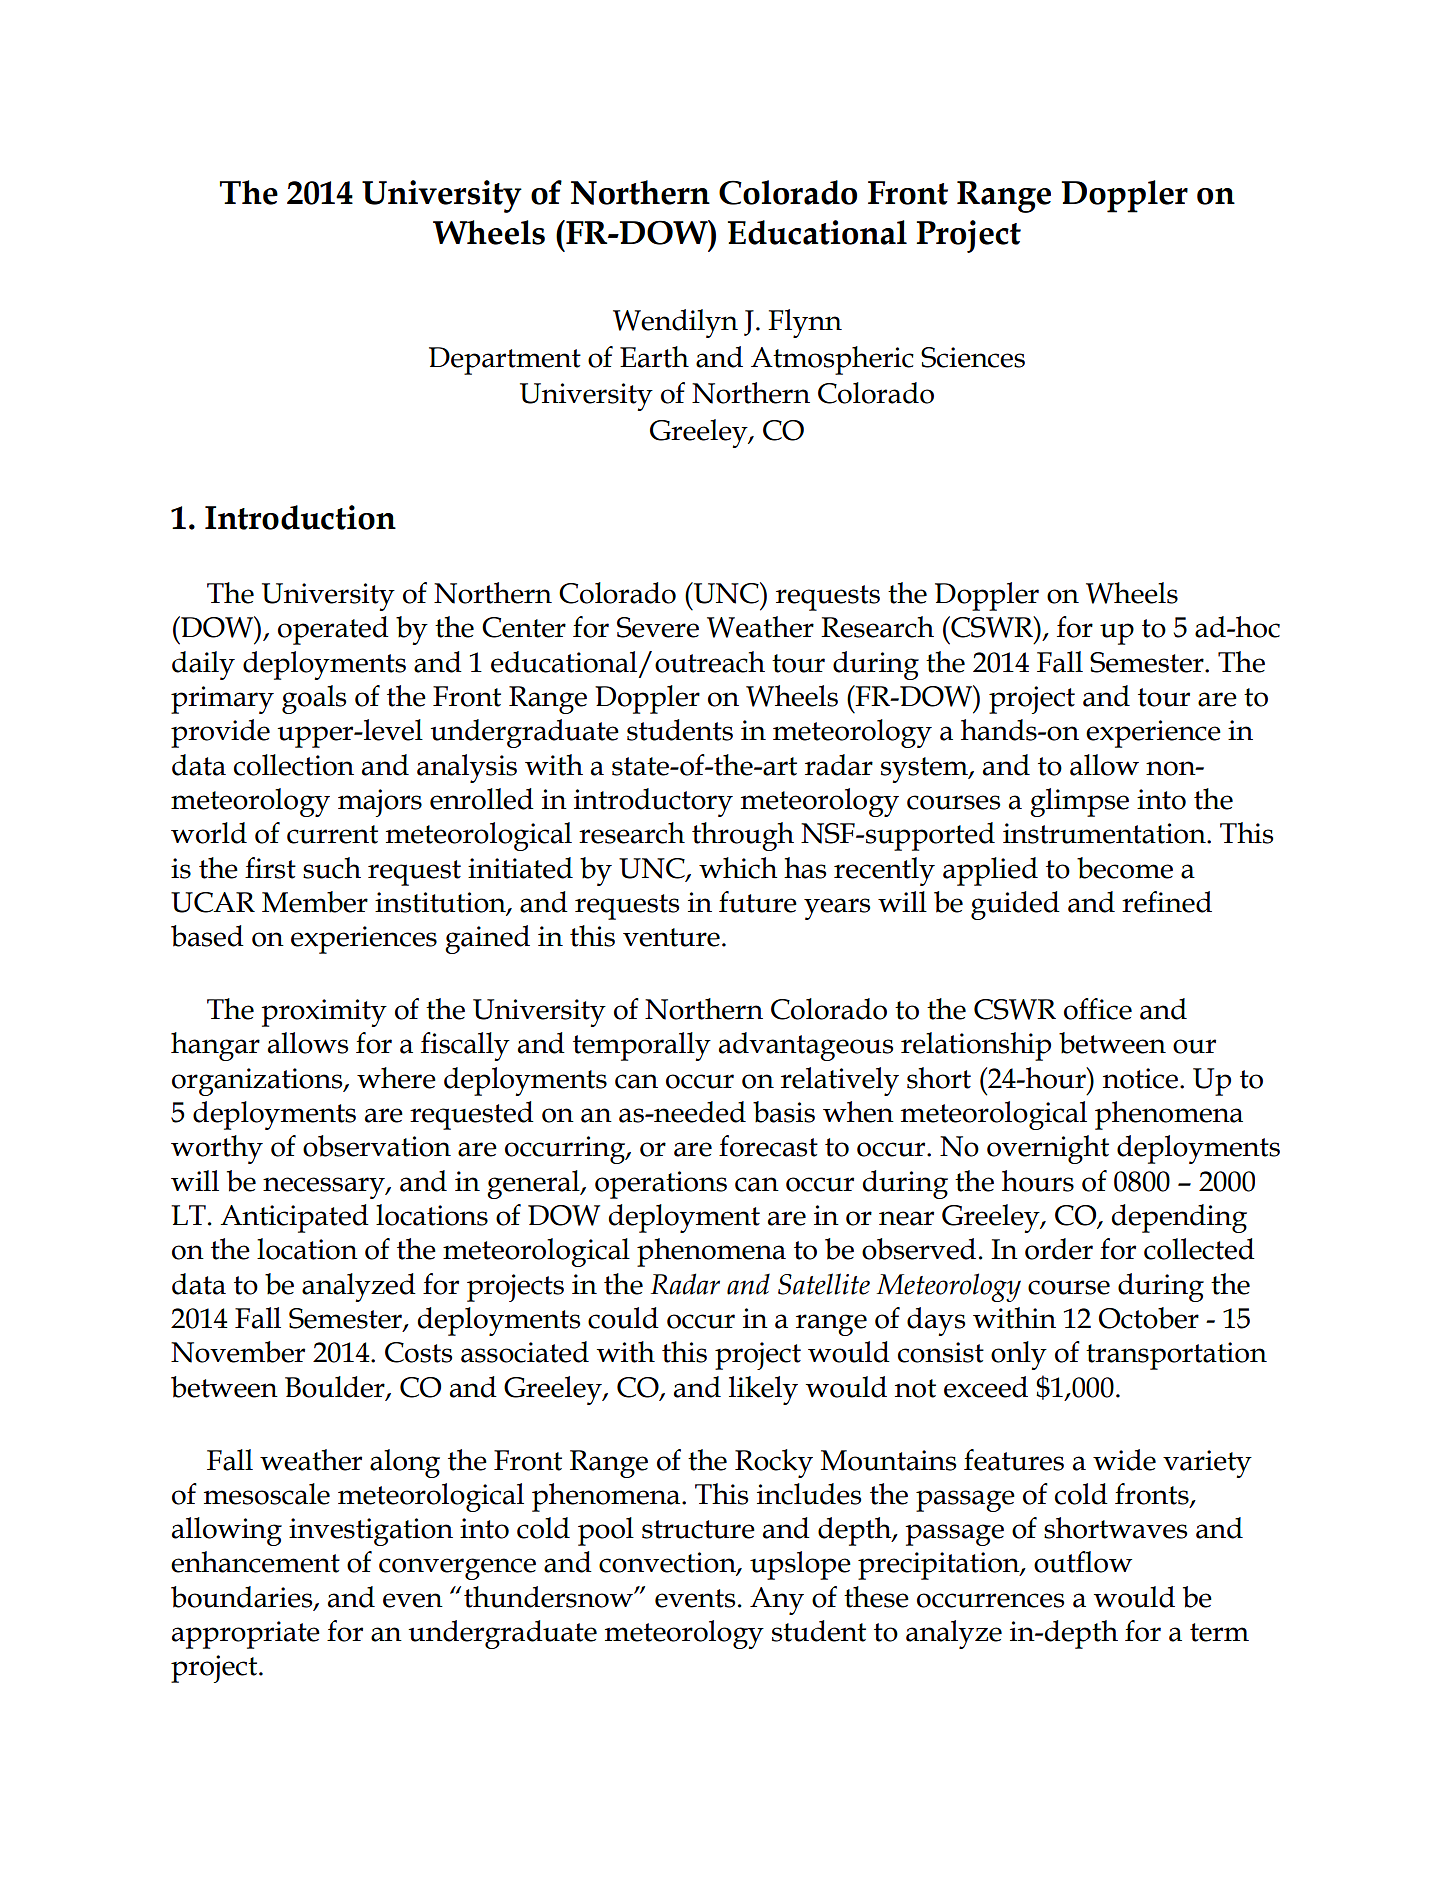 The image size is (1451, 1878). Describe the element at coordinates (324, 1013) in the document. I see `proximity` at that location.
